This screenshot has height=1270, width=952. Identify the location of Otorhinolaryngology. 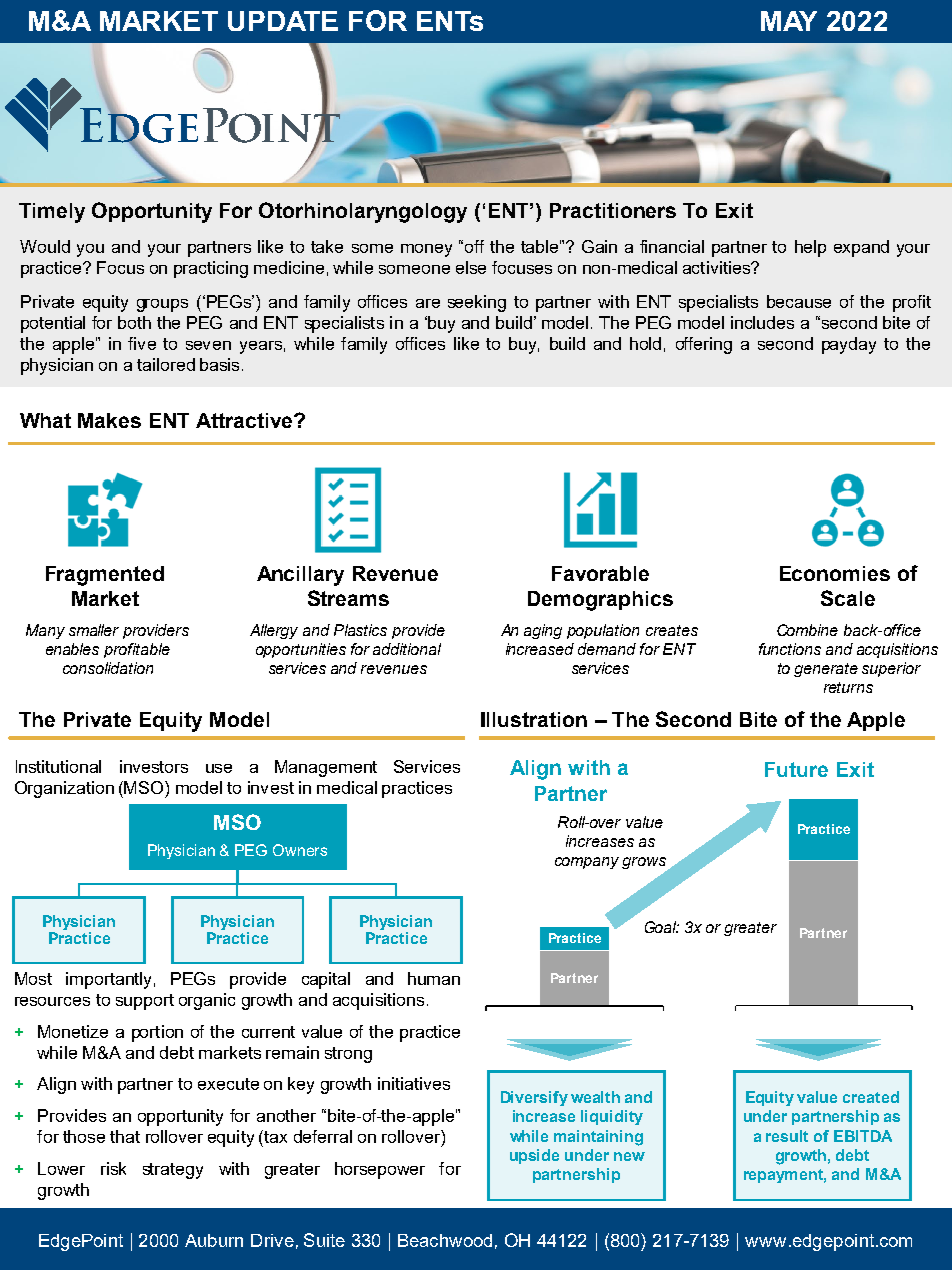
(363, 212).
